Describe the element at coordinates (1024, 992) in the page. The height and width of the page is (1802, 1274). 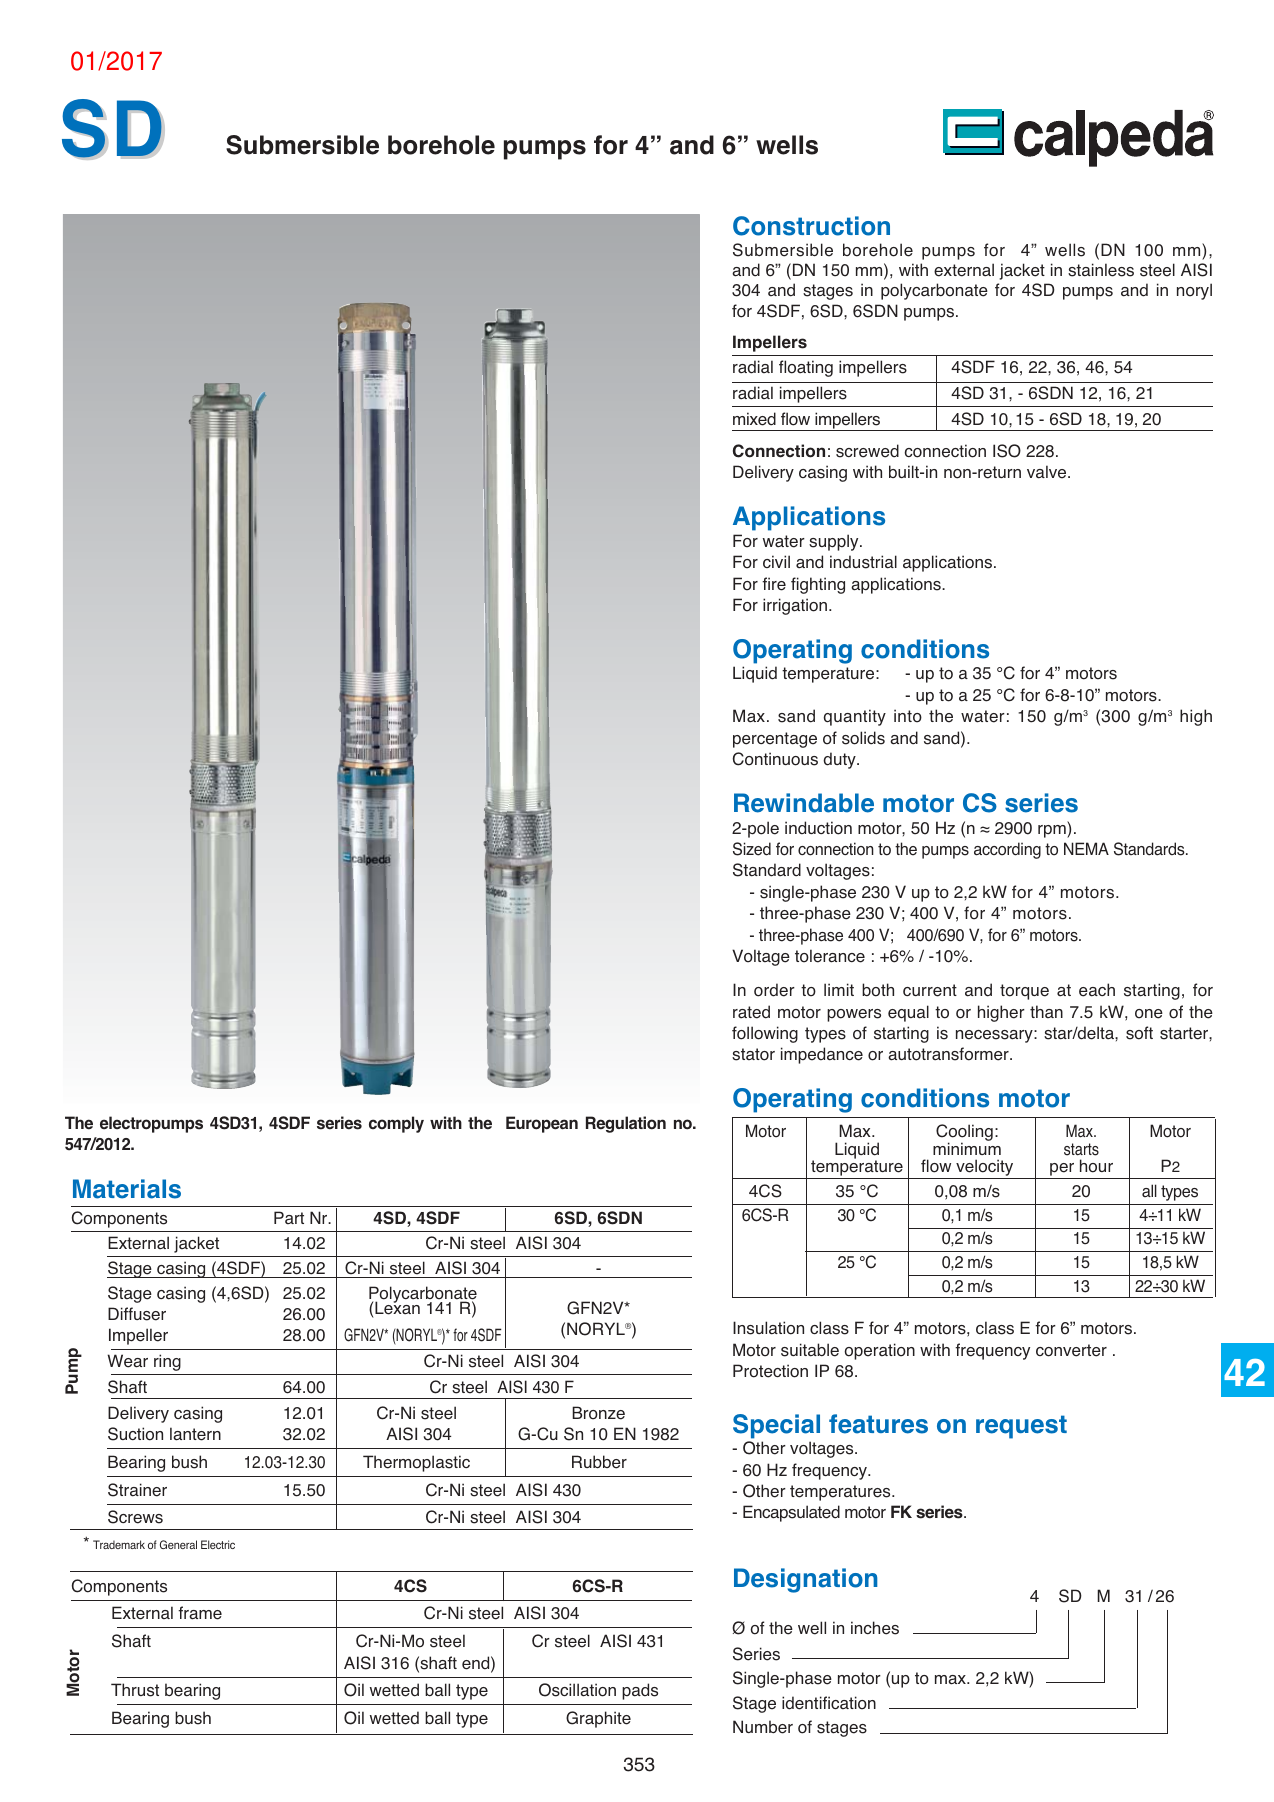
I see `torque` at that location.
